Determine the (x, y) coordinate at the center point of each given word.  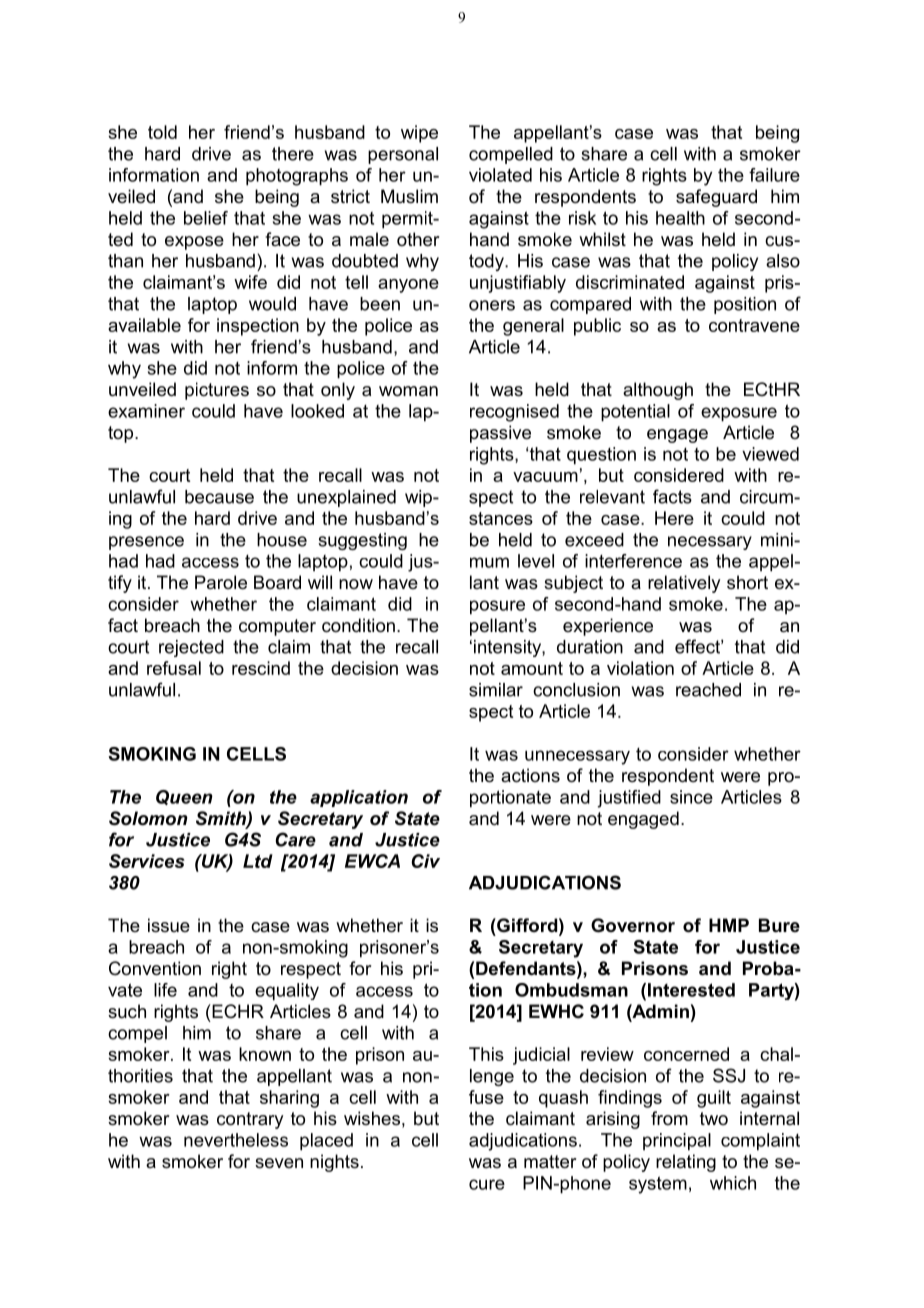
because (219, 497)
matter (550, 1162)
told (162, 132)
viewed (770, 454)
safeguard (716, 198)
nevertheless (236, 1140)
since (691, 797)
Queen (184, 797)
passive (500, 434)
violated (500, 175)
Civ (425, 861)
